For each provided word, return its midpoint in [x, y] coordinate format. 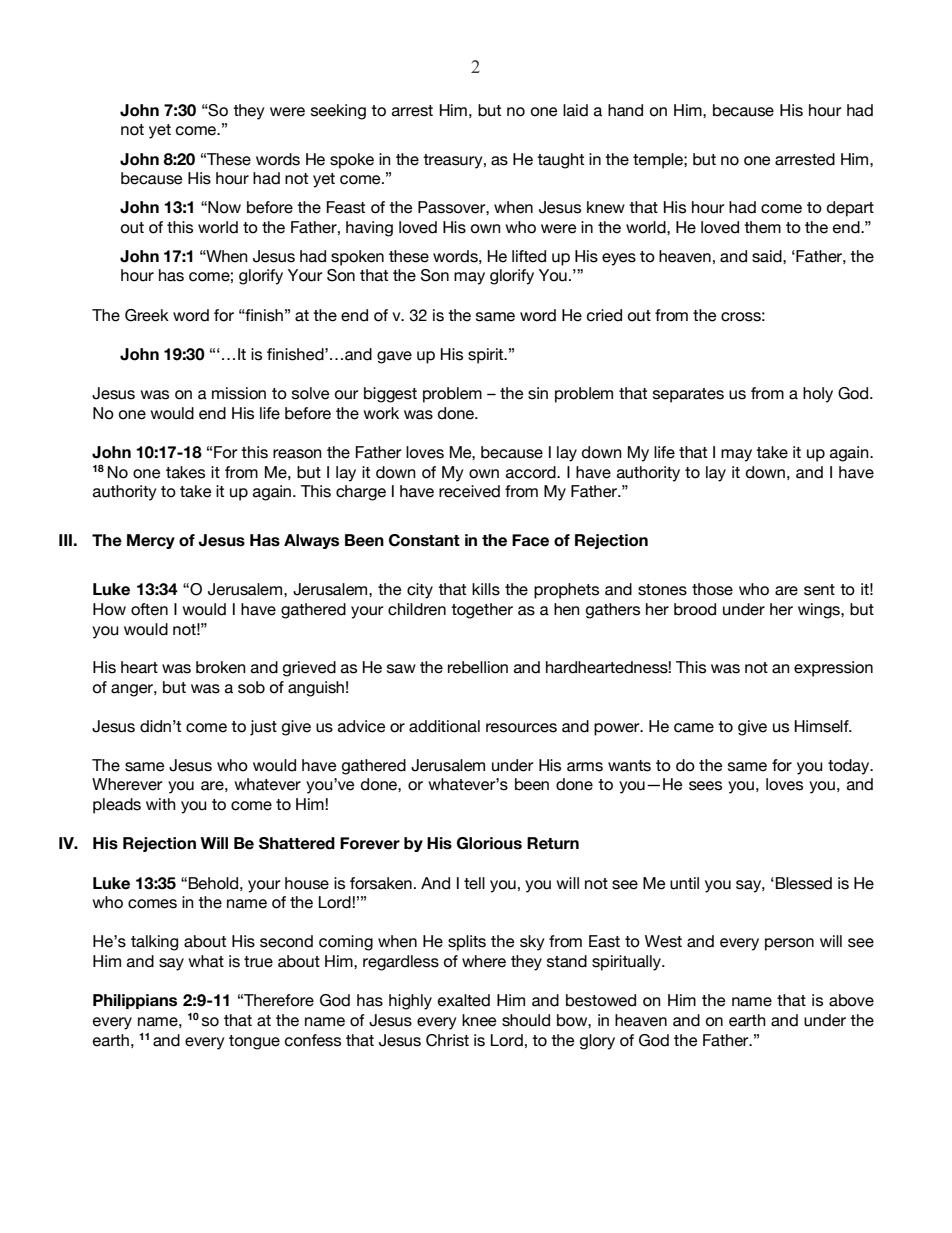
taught [560, 161]
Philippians [135, 1001]
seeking [338, 112]
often [149, 609]
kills [486, 589]
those [712, 589]
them [762, 227]
